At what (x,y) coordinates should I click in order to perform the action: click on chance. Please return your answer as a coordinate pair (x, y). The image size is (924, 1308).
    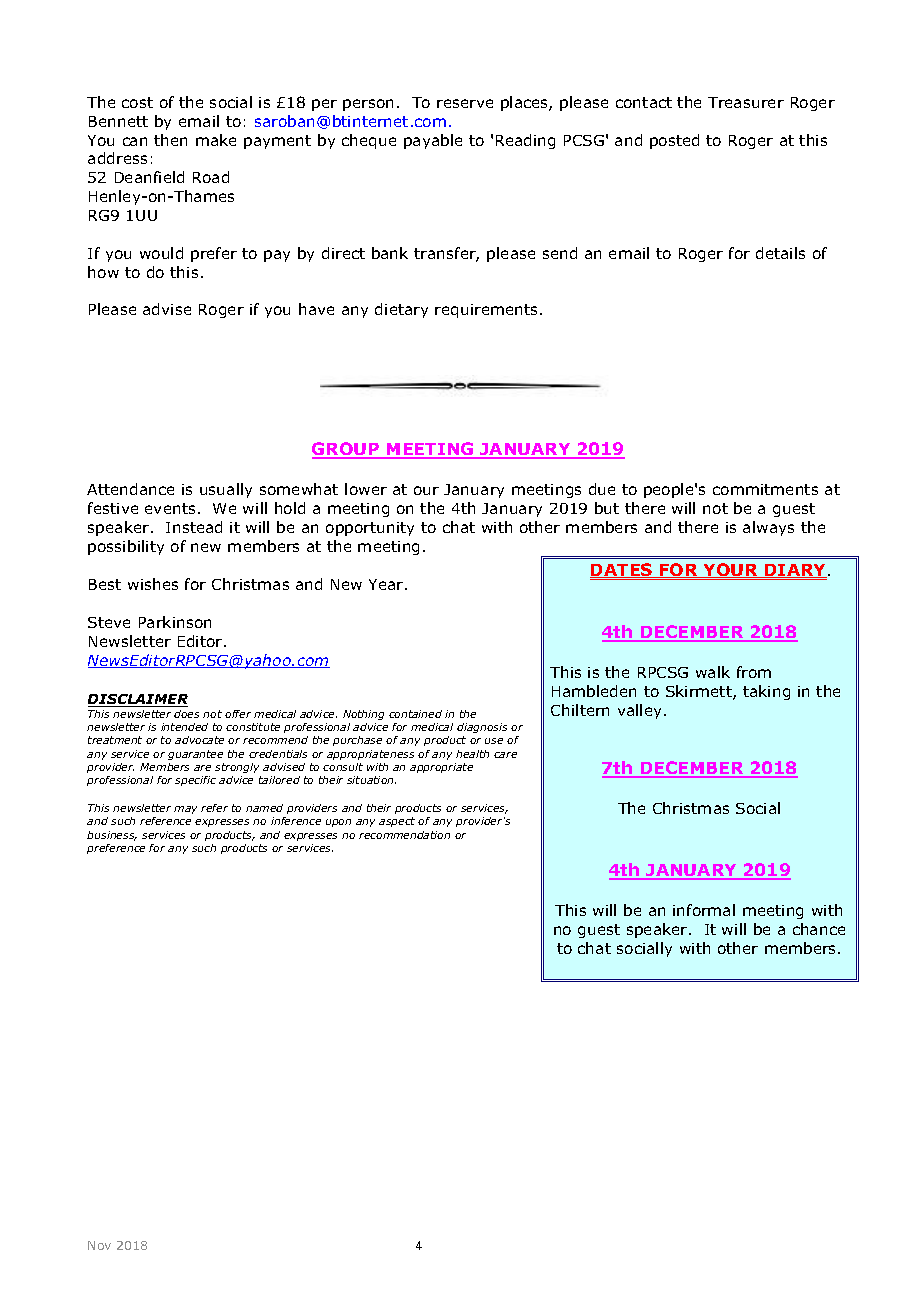
    Looking at the image, I should click on (819, 929).
